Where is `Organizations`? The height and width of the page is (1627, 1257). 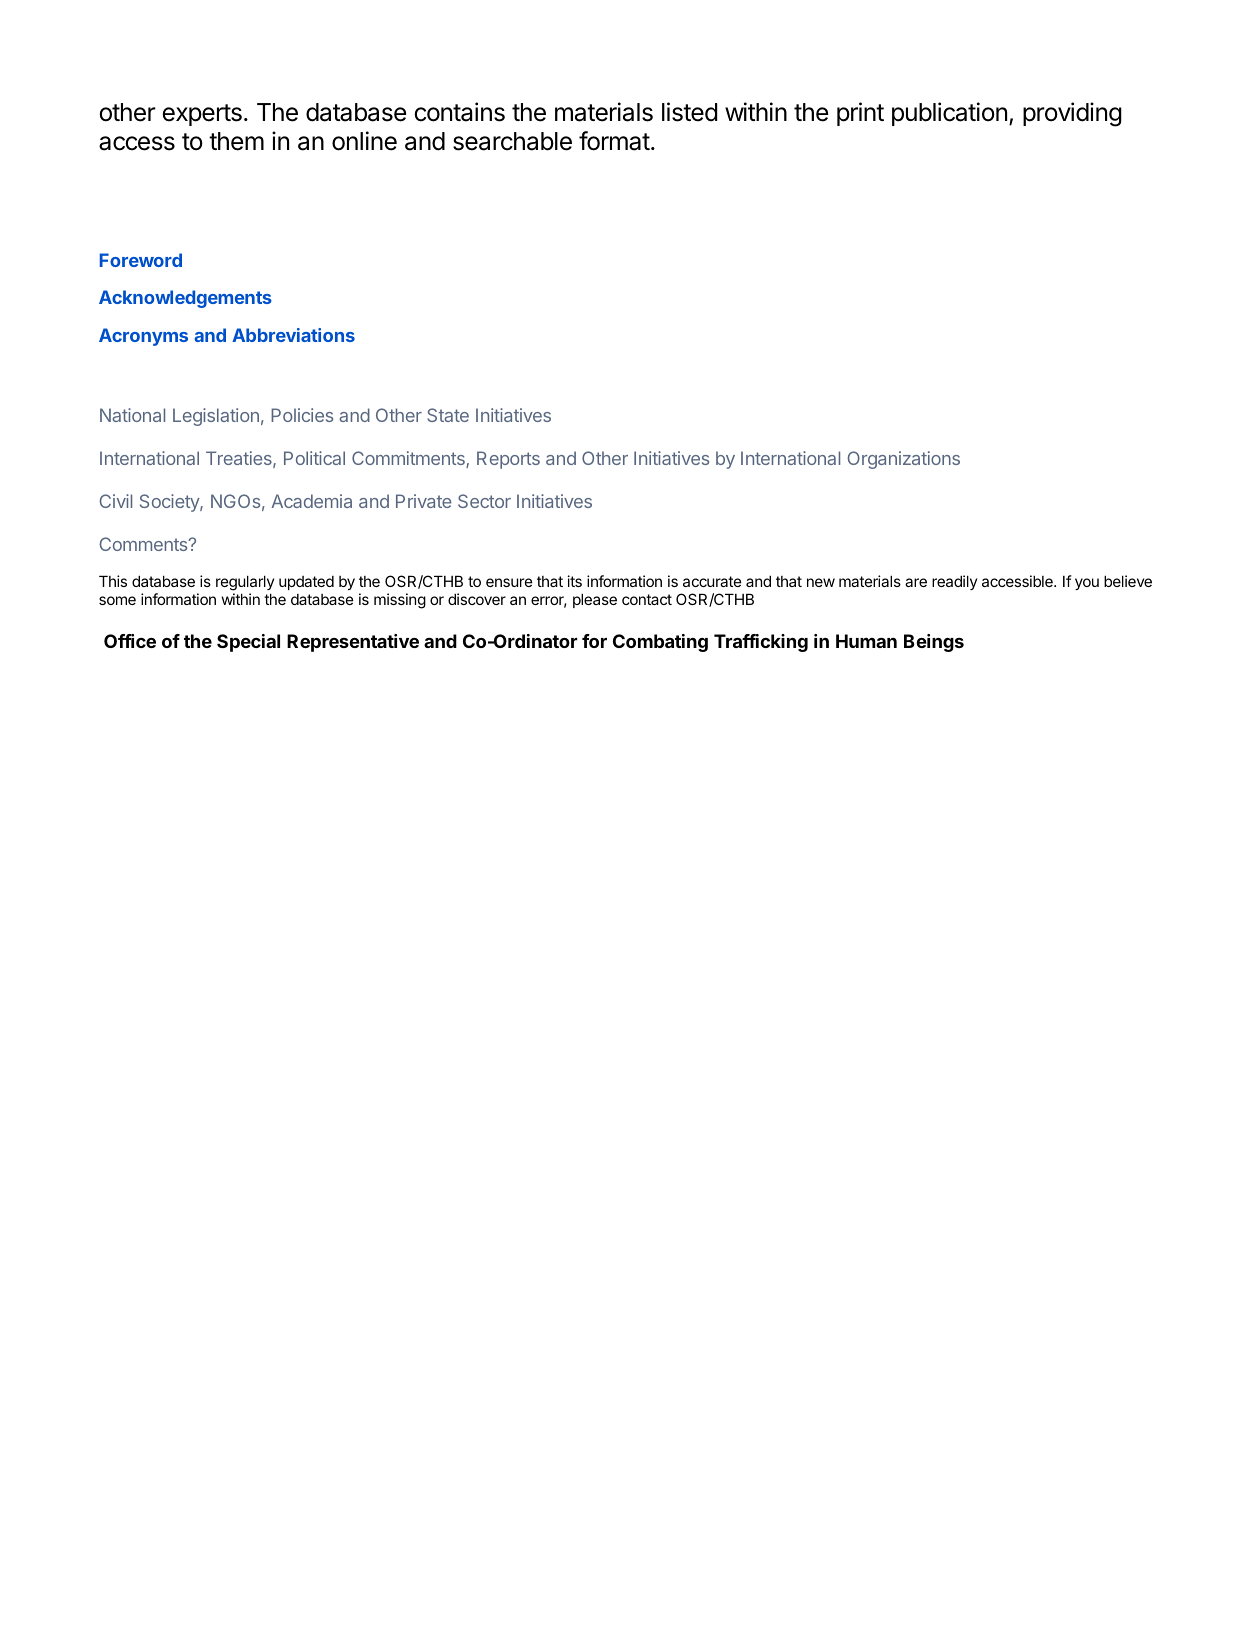
Organizations is located at coordinates (903, 460).
